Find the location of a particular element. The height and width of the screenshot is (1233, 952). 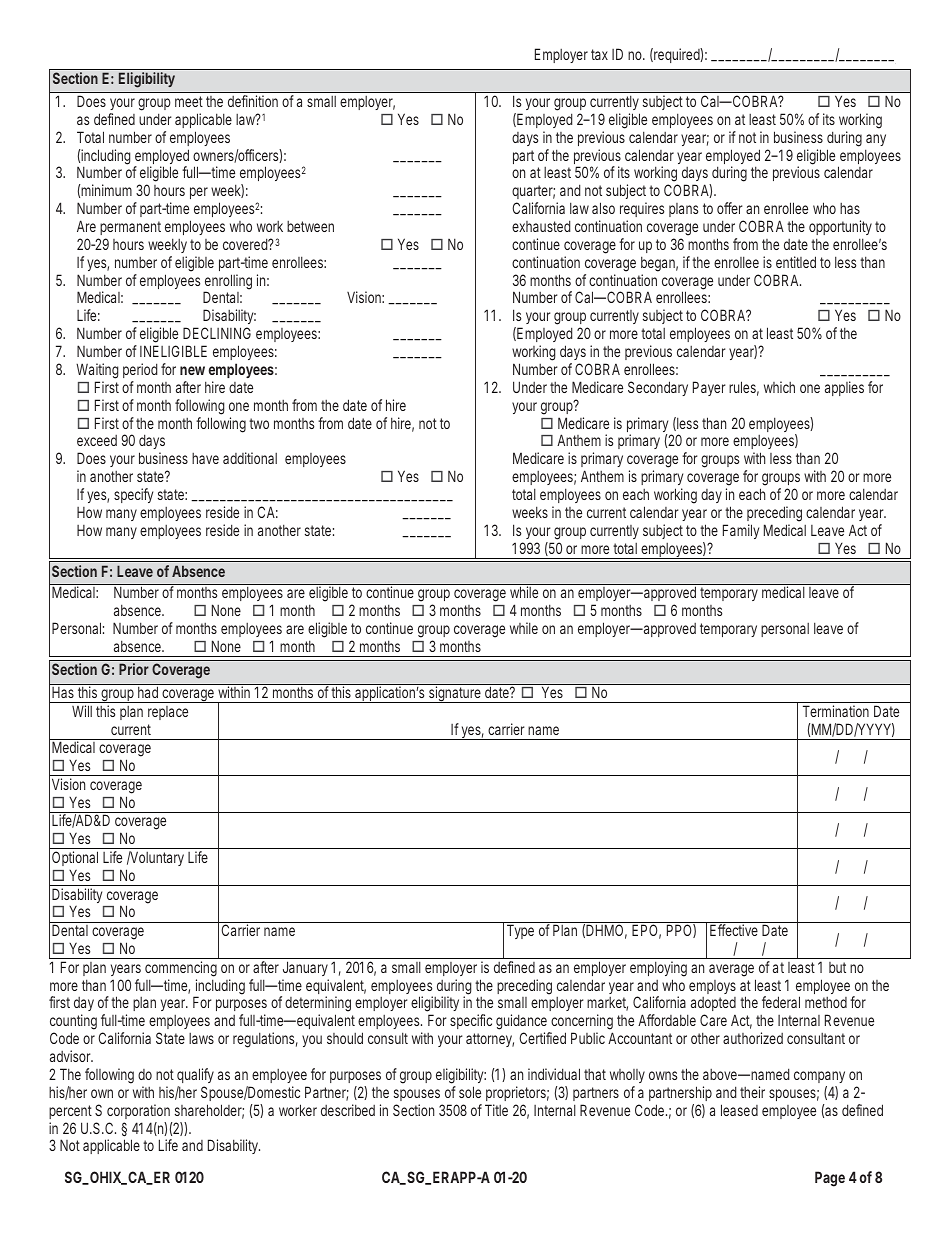

Prior is located at coordinates (134, 669).
